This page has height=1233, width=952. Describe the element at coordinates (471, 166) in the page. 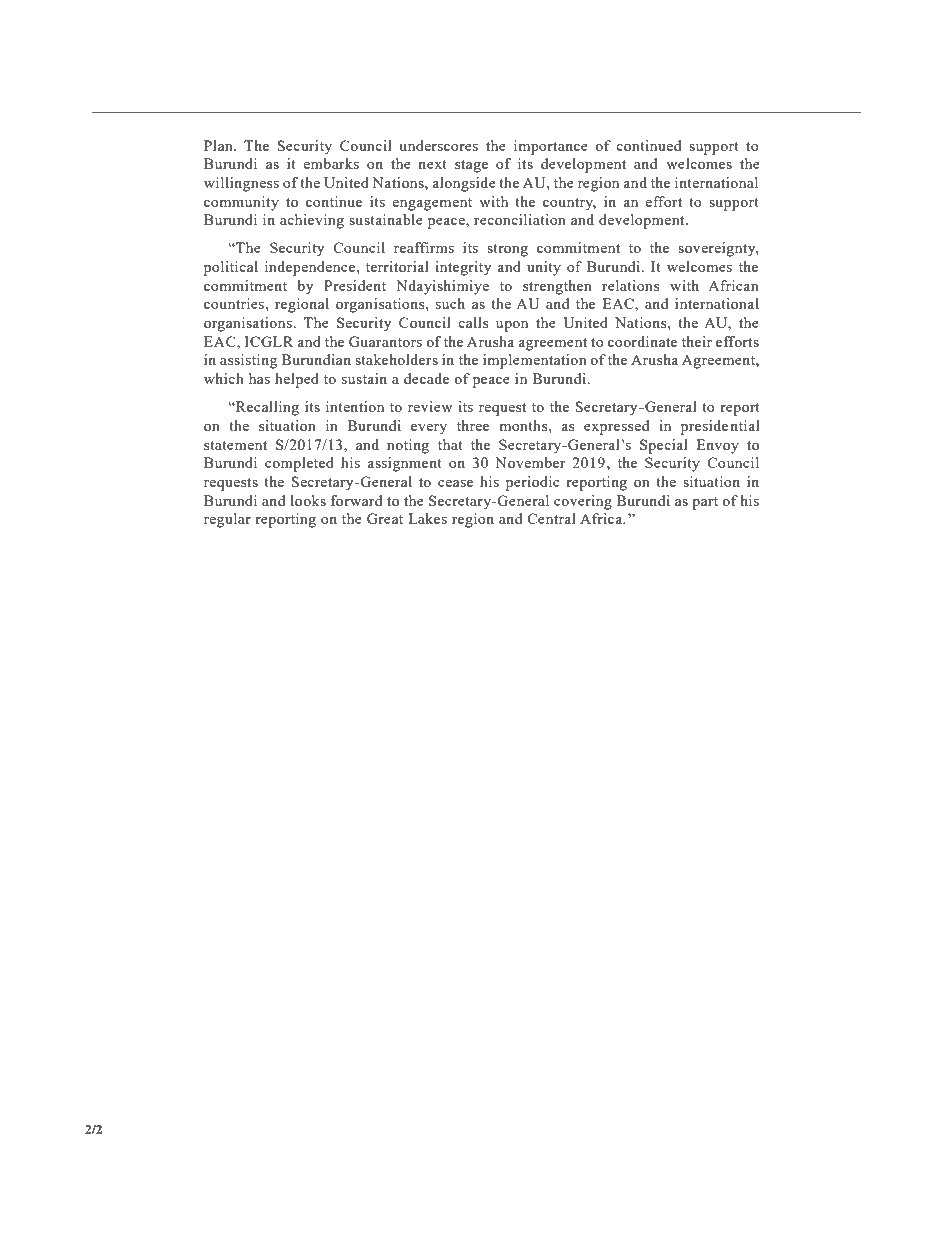

I see `stage` at that location.
